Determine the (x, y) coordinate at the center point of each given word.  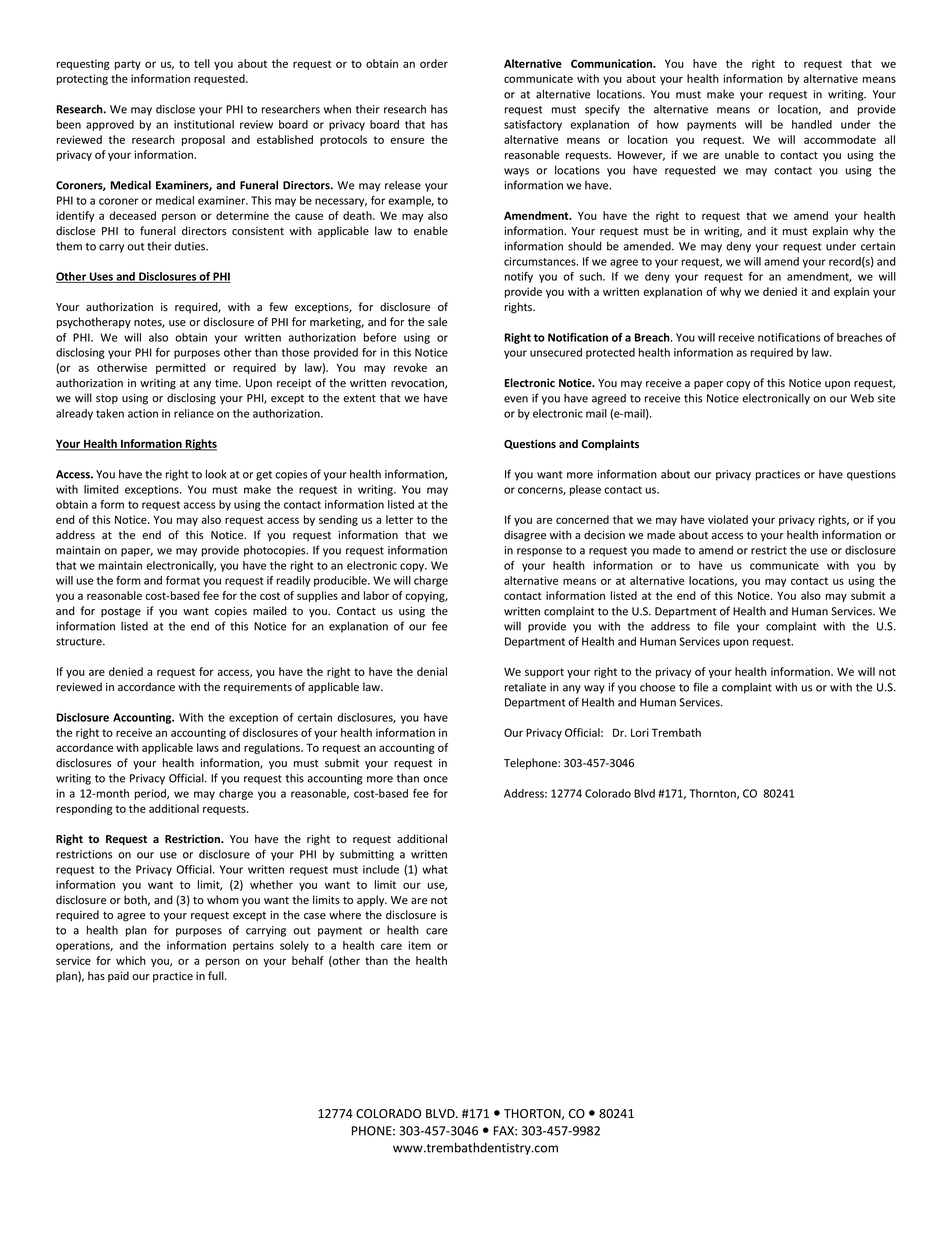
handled (812, 124)
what (435, 869)
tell (202, 63)
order (434, 63)
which (131, 960)
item (420, 945)
